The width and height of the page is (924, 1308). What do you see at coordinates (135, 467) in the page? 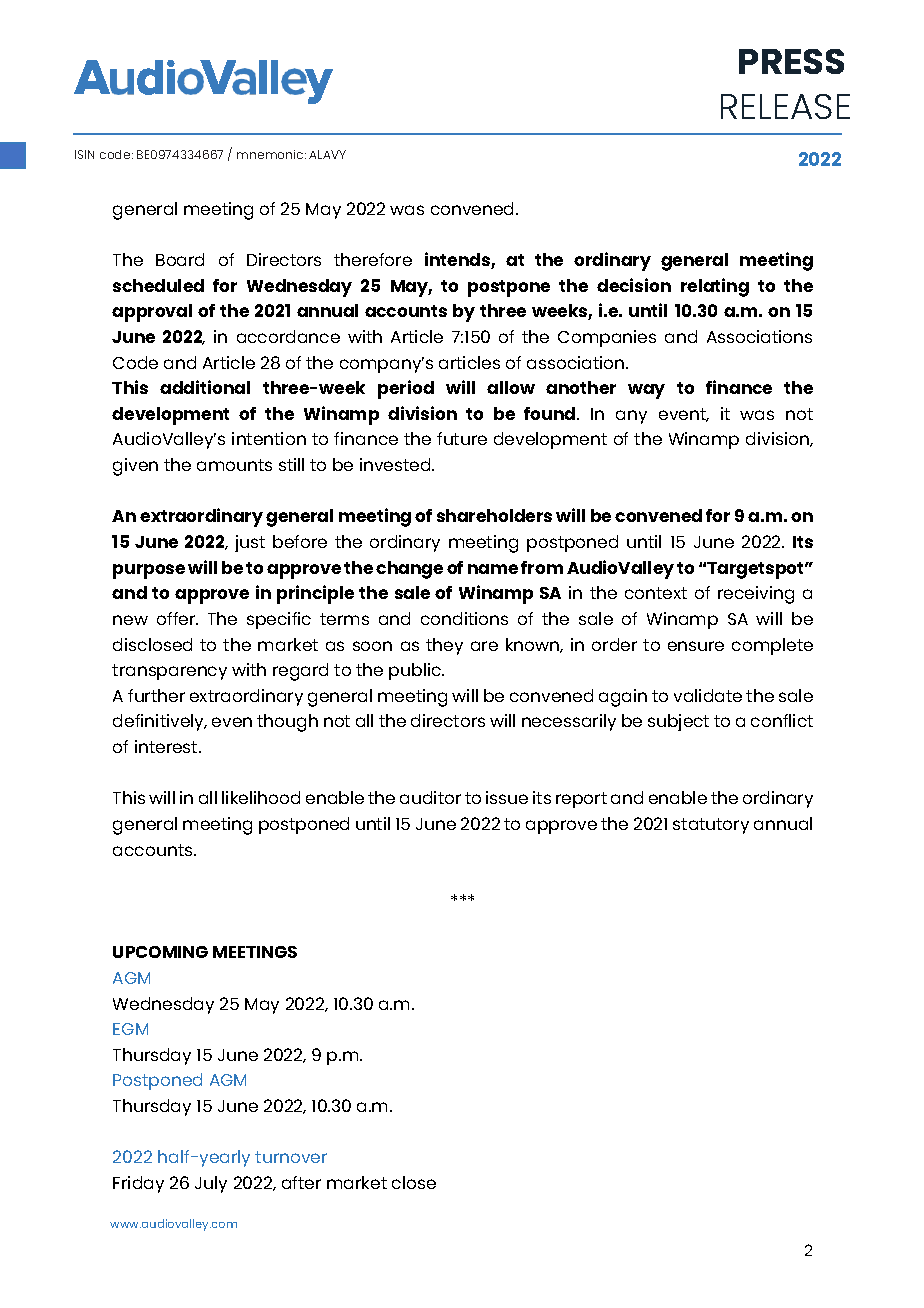
I see `given` at bounding box center [135, 467].
